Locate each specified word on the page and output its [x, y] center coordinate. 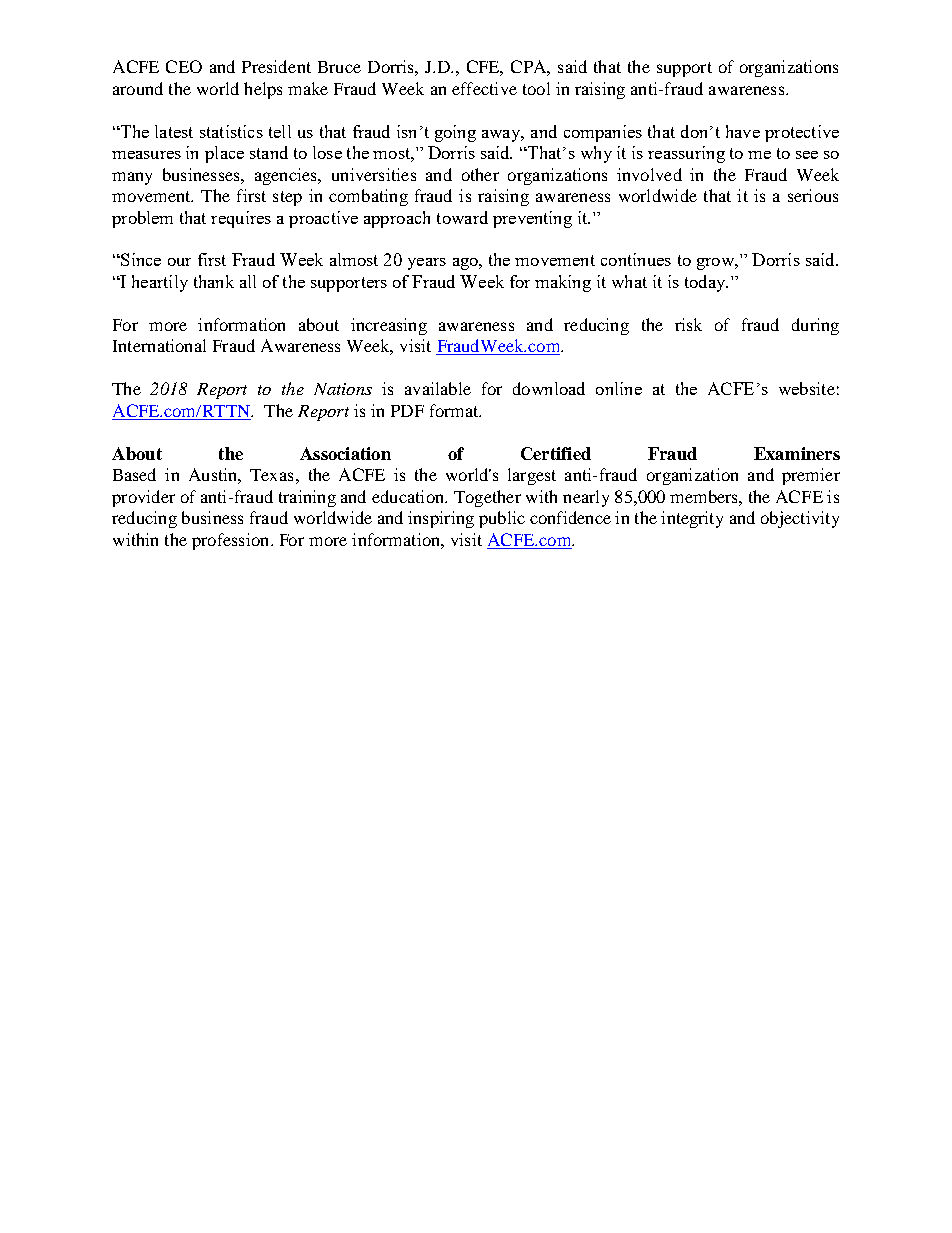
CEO [184, 66]
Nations [343, 389]
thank [214, 281]
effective [484, 88]
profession [232, 541]
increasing [389, 326]
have [743, 131]
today [706, 283]
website [807, 388]
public [502, 519]
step [287, 198]
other [480, 174]
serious [813, 195]
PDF [407, 411]
